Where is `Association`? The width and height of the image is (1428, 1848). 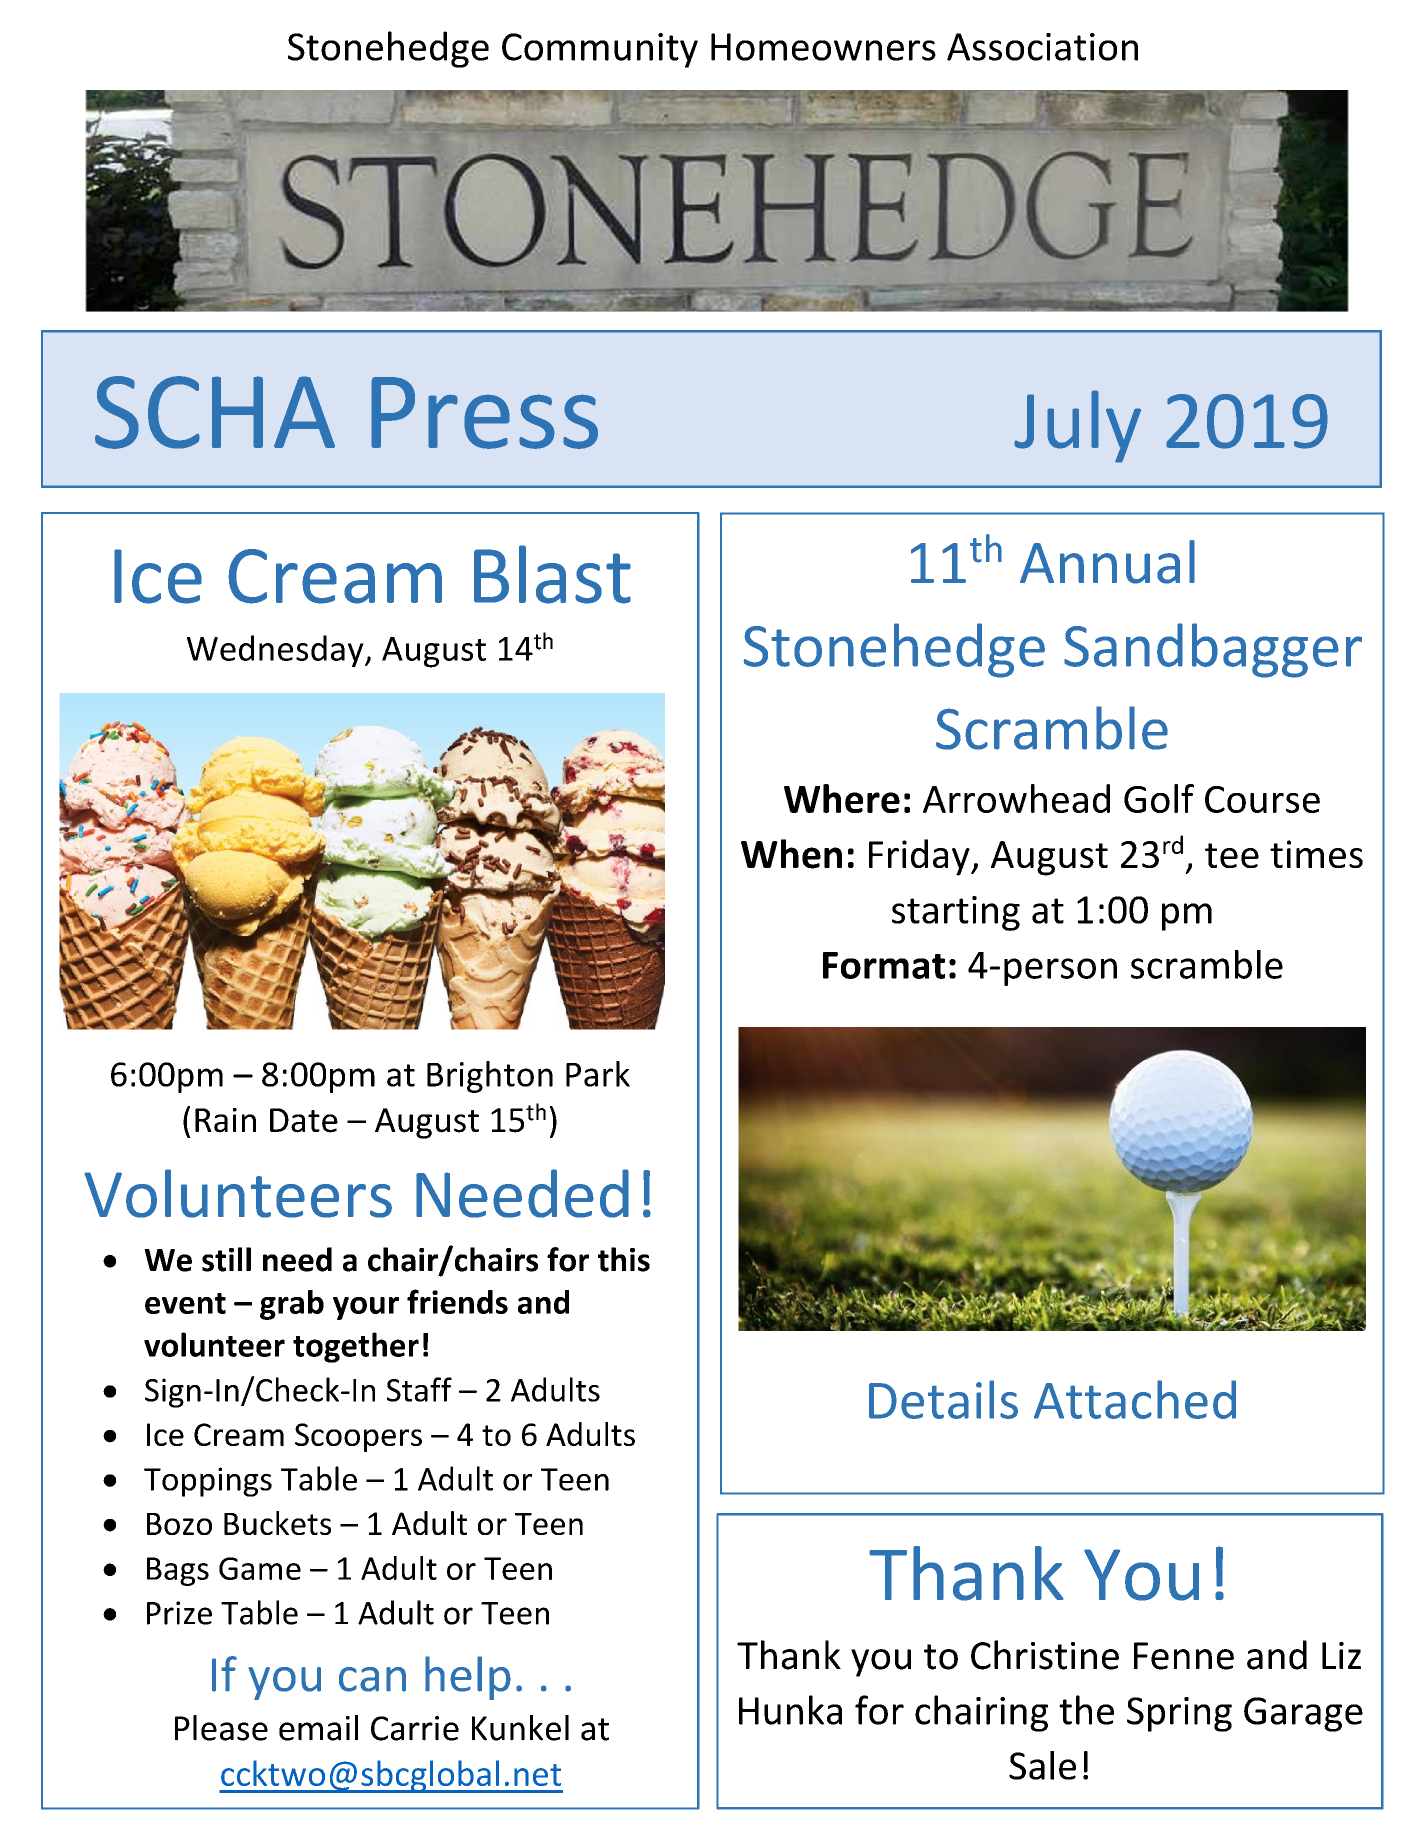 Association is located at coordinates (1042, 47).
